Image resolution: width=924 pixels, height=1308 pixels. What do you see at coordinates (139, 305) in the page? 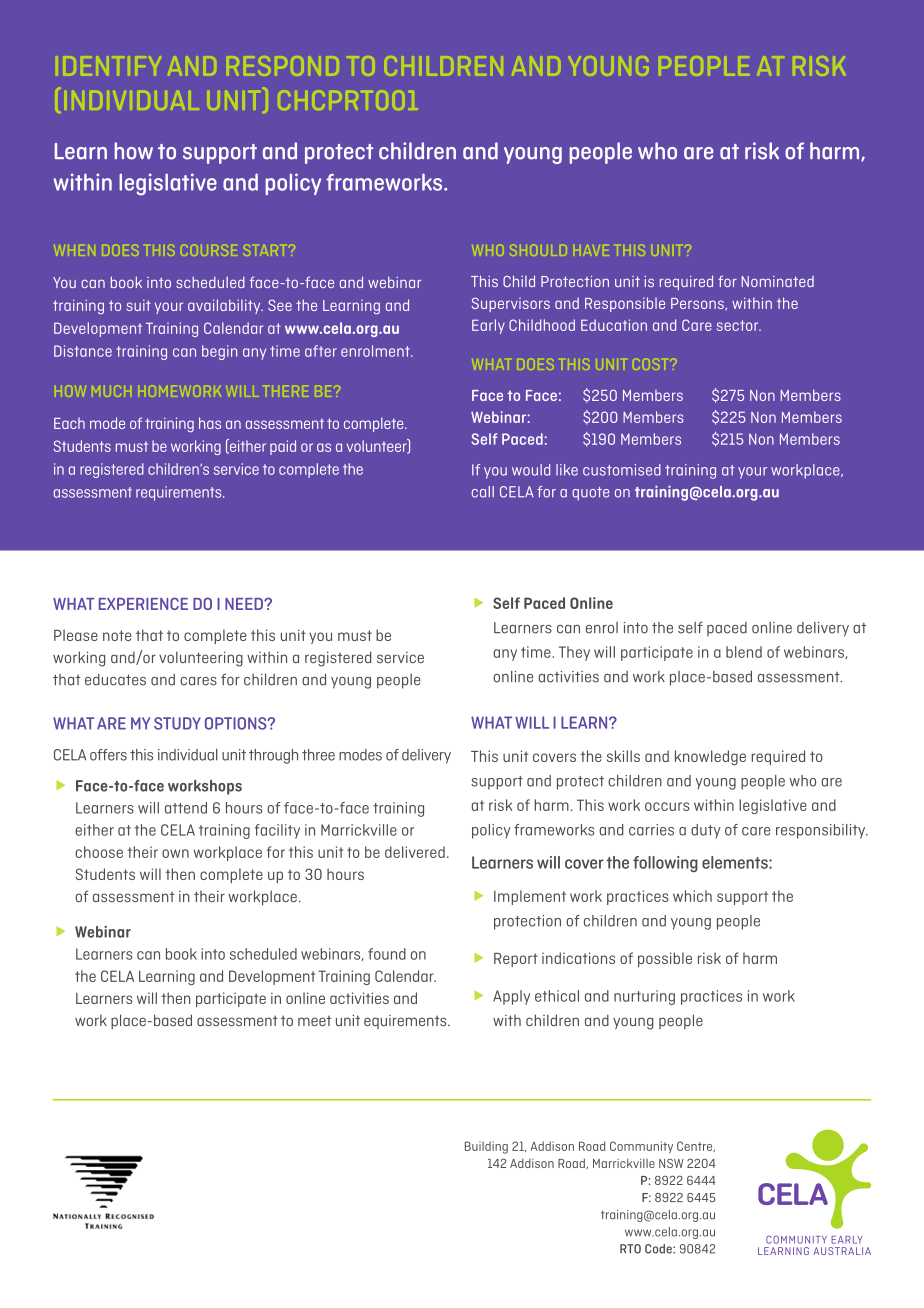
I see `suit` at bounding box center [139, 305].
